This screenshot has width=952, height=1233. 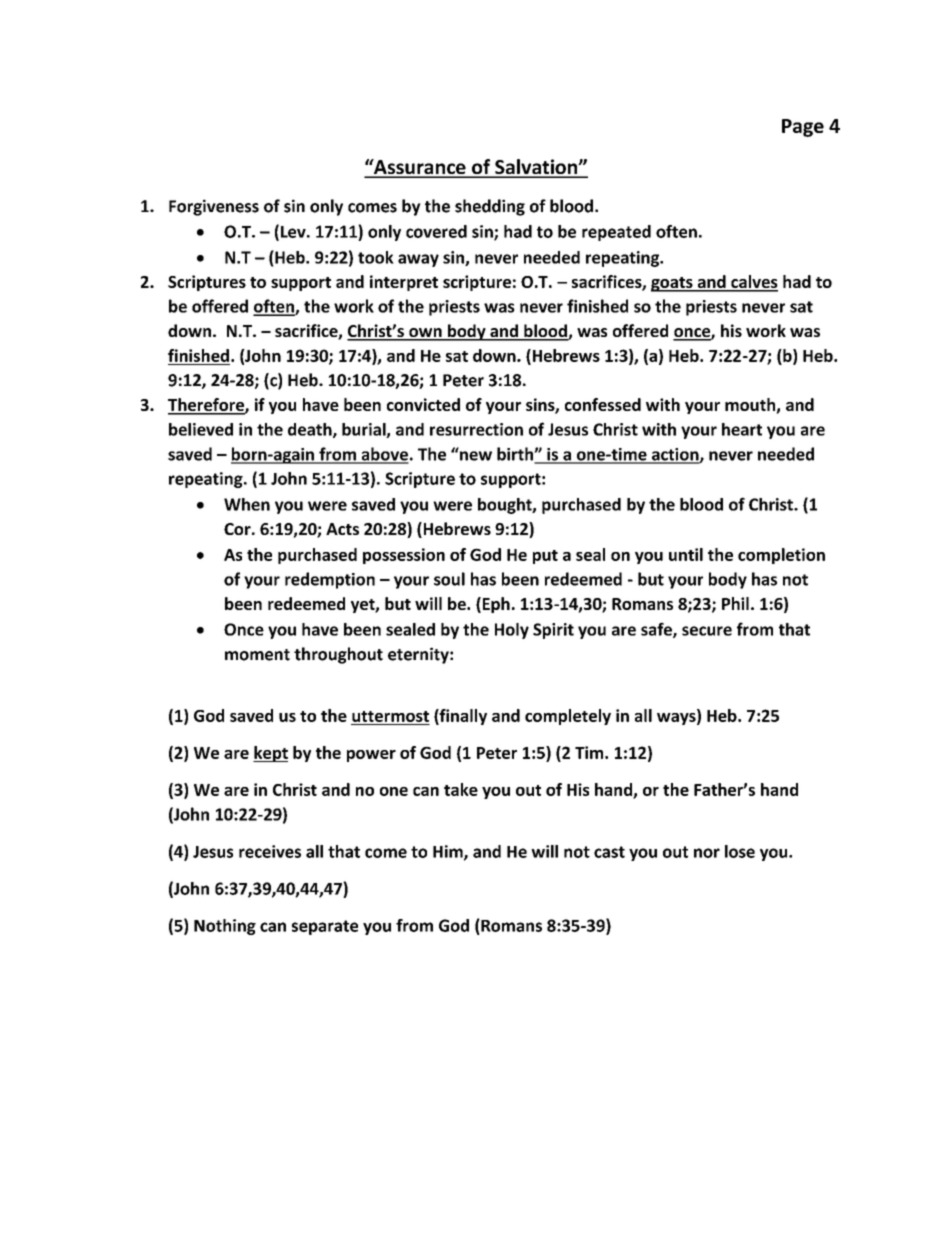 What do you see at coordinates (490, 207) in the screenshot?
I see `shedding` at bounding box center [490, 207].
